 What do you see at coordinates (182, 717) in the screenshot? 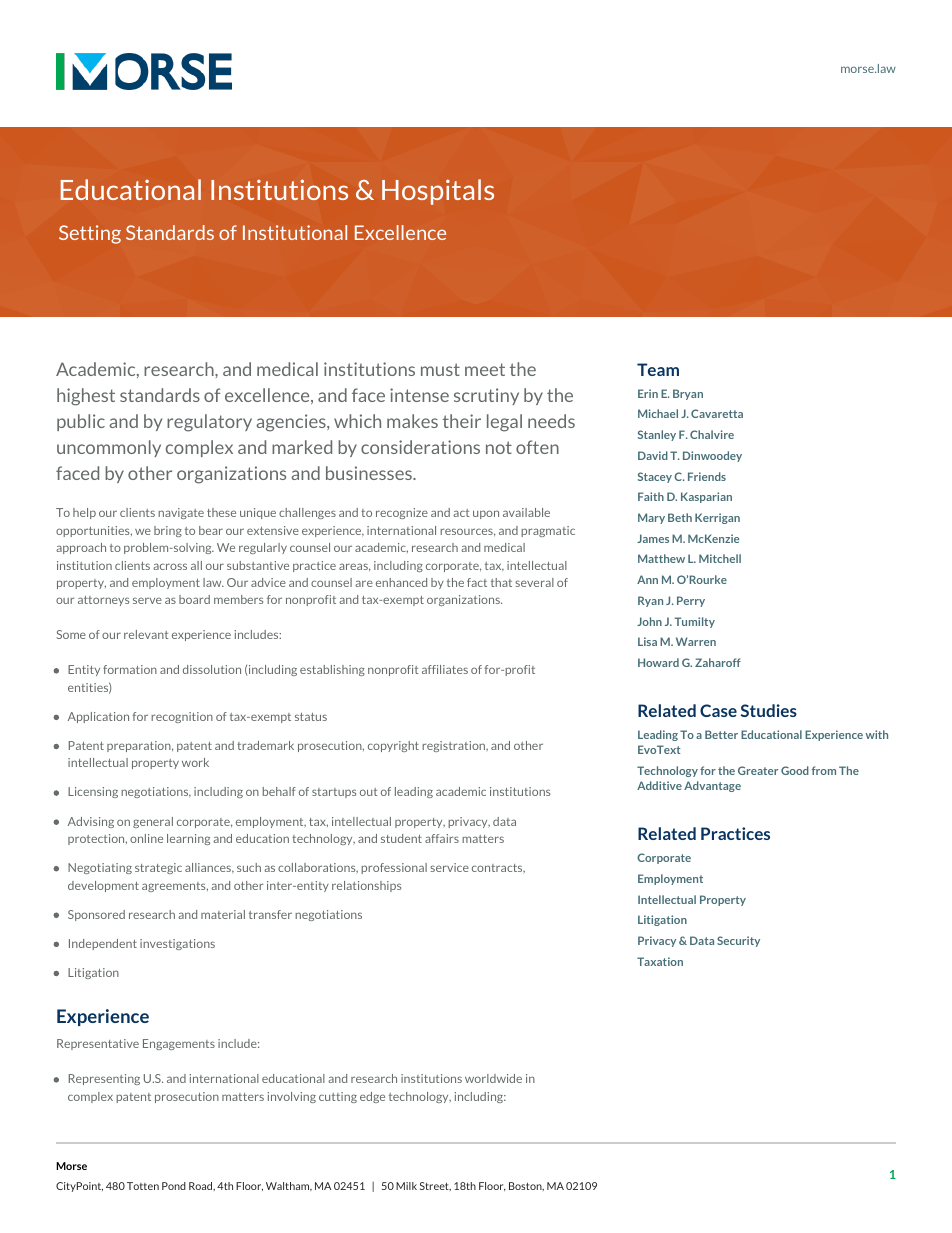
I see `recognition` at bounding box center [182, 717].
